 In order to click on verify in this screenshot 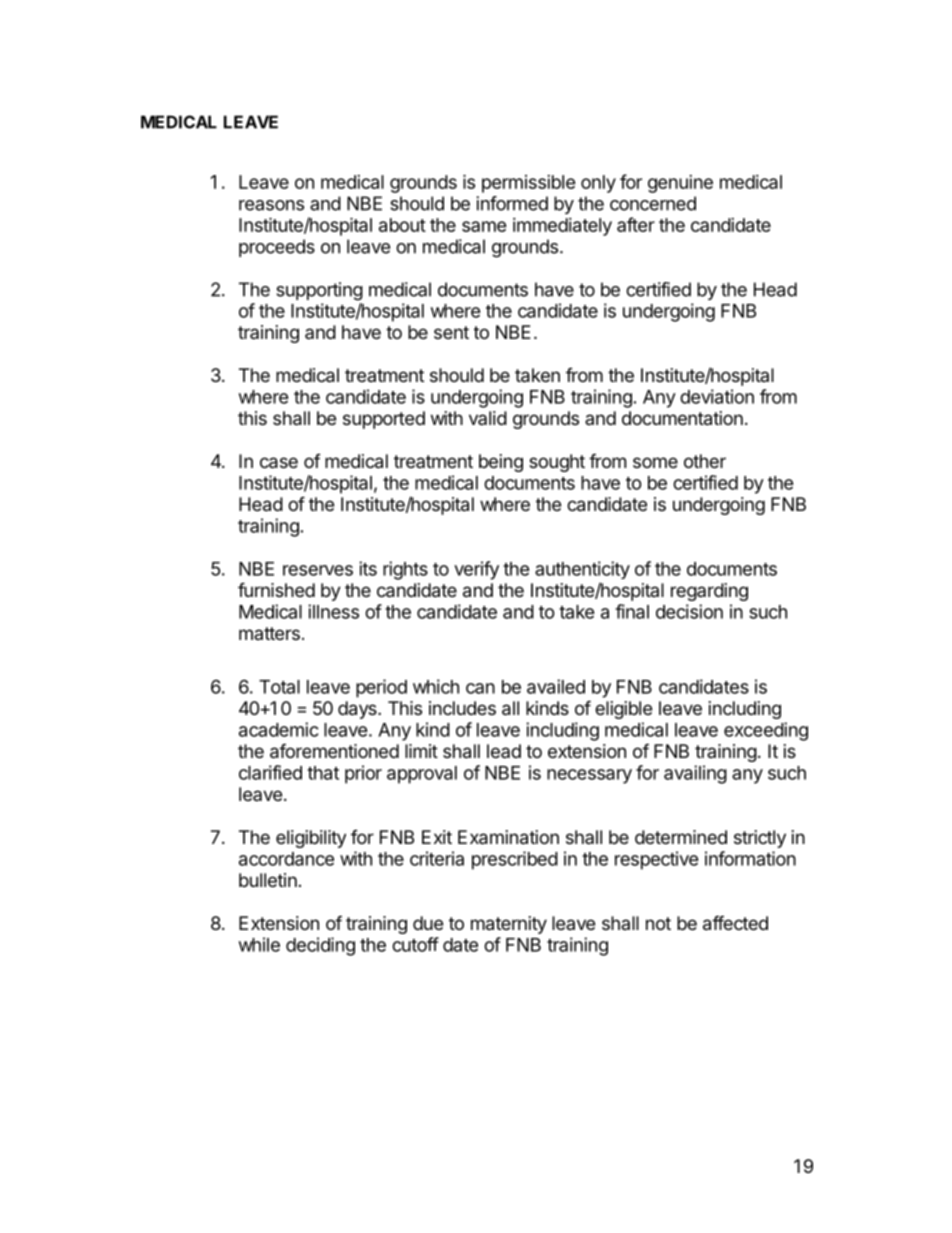, I will do `click(476, 570)`.
